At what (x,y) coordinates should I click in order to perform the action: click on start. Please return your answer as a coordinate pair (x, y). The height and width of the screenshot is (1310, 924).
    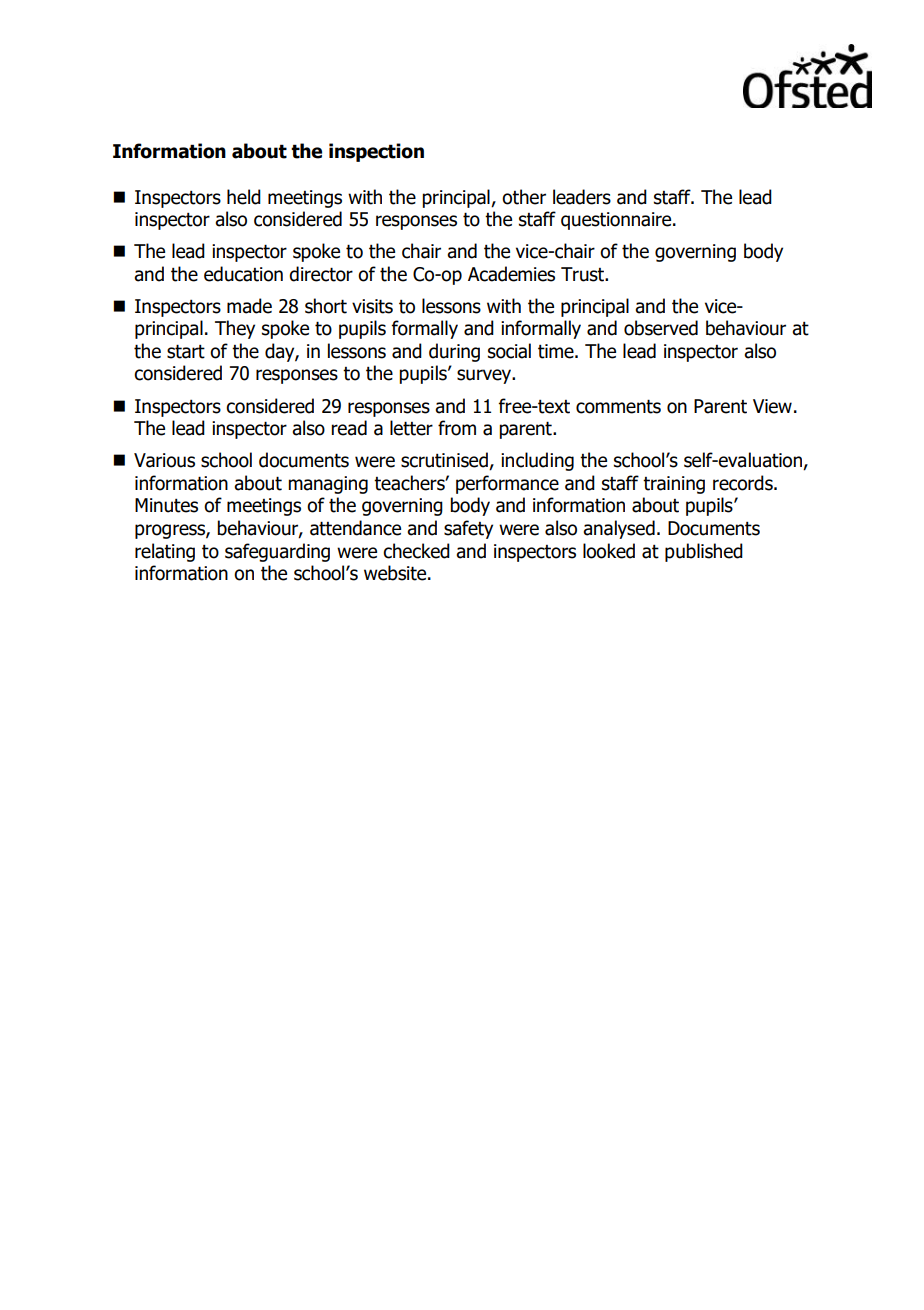
    Looking at the image, I should click on (186, 351).
